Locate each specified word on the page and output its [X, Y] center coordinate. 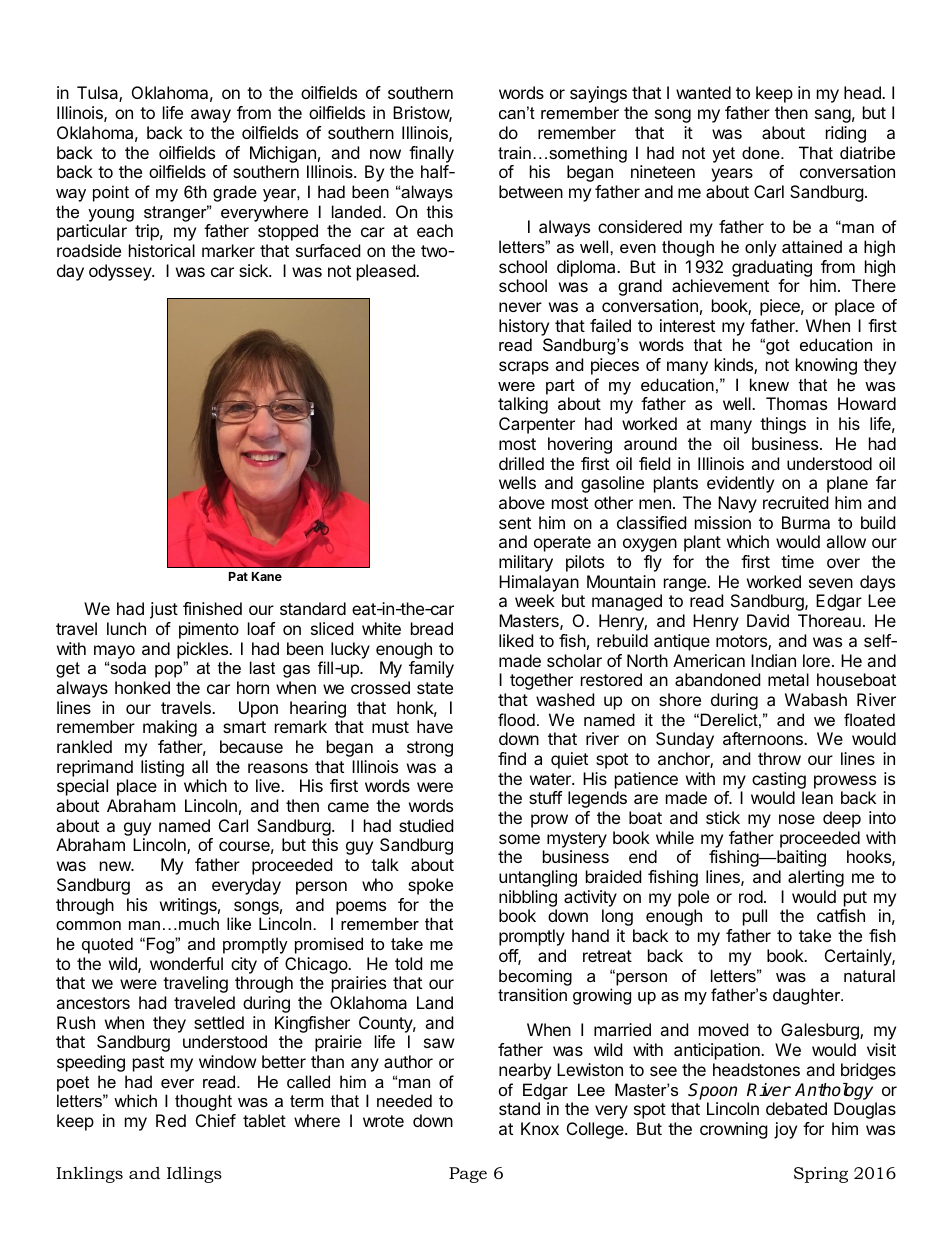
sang [833, 116]
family [431, 669]
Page [468, 1175]
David [768, 620]
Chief [216, 1120]
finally [431, 154]
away [211, 116]
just [164, 610]
